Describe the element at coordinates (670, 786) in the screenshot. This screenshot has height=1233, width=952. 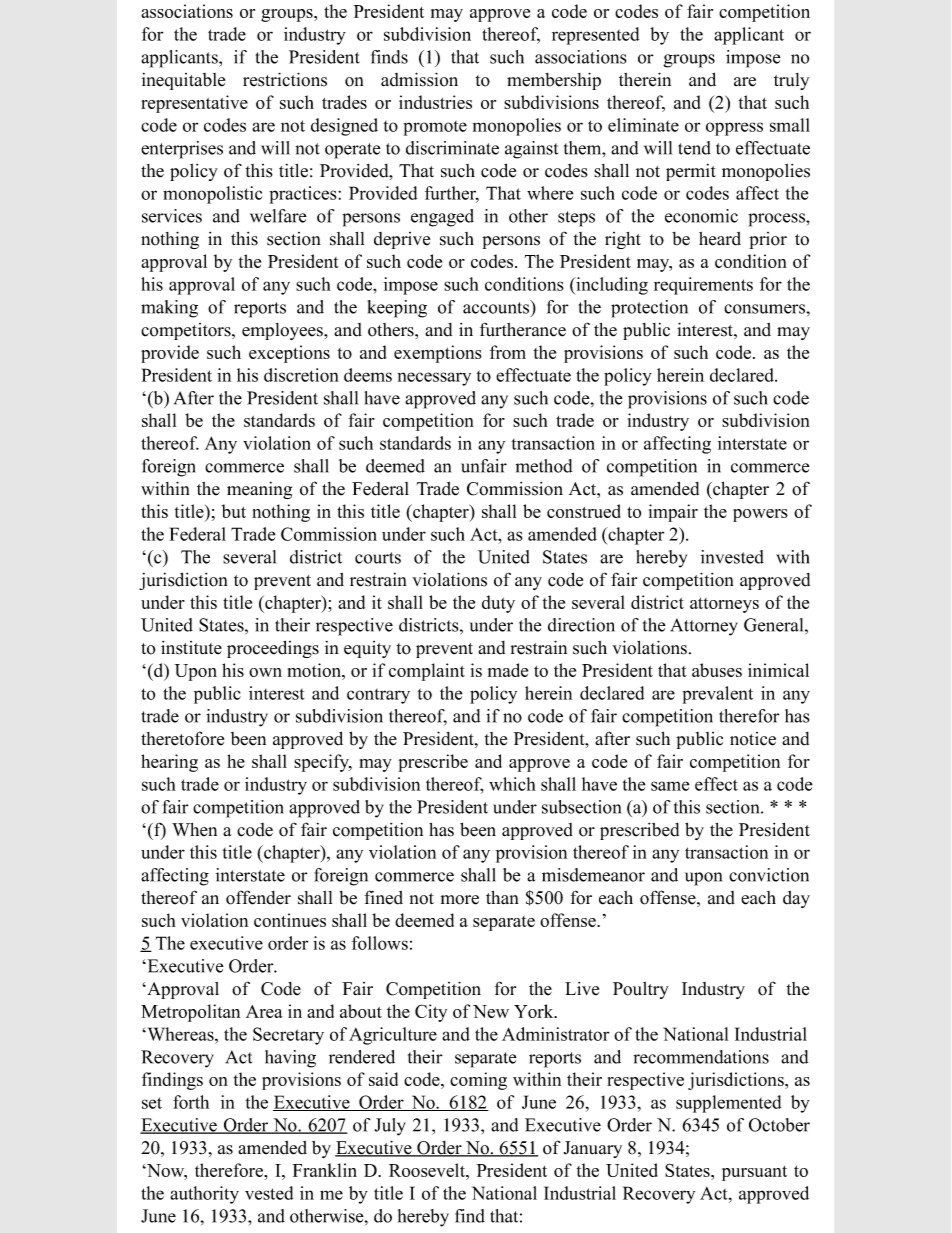
I see `same` at that location.
